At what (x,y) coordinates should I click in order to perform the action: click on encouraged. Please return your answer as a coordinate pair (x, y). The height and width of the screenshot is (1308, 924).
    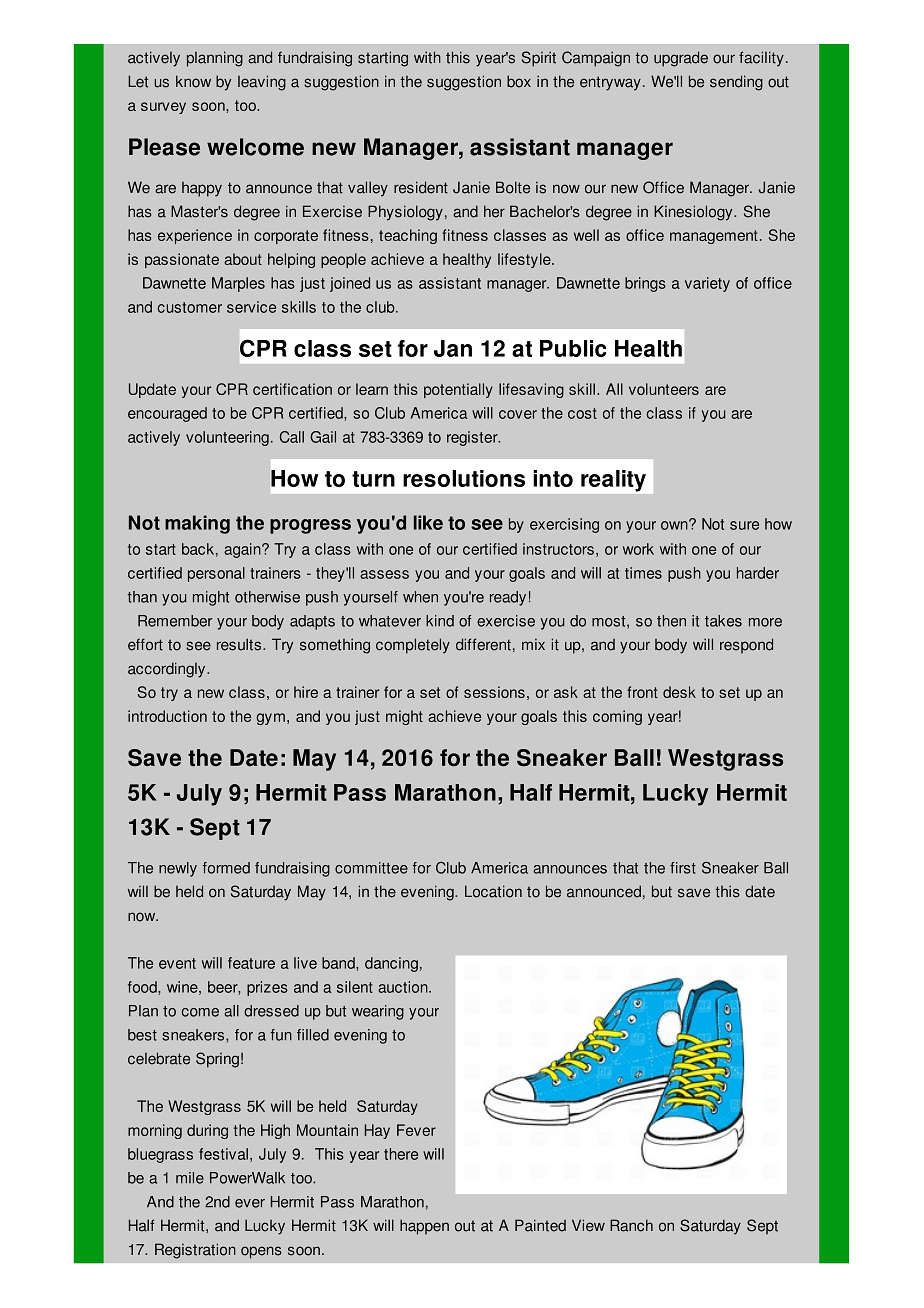
    Looking at the image, I should click on (167, 414).
